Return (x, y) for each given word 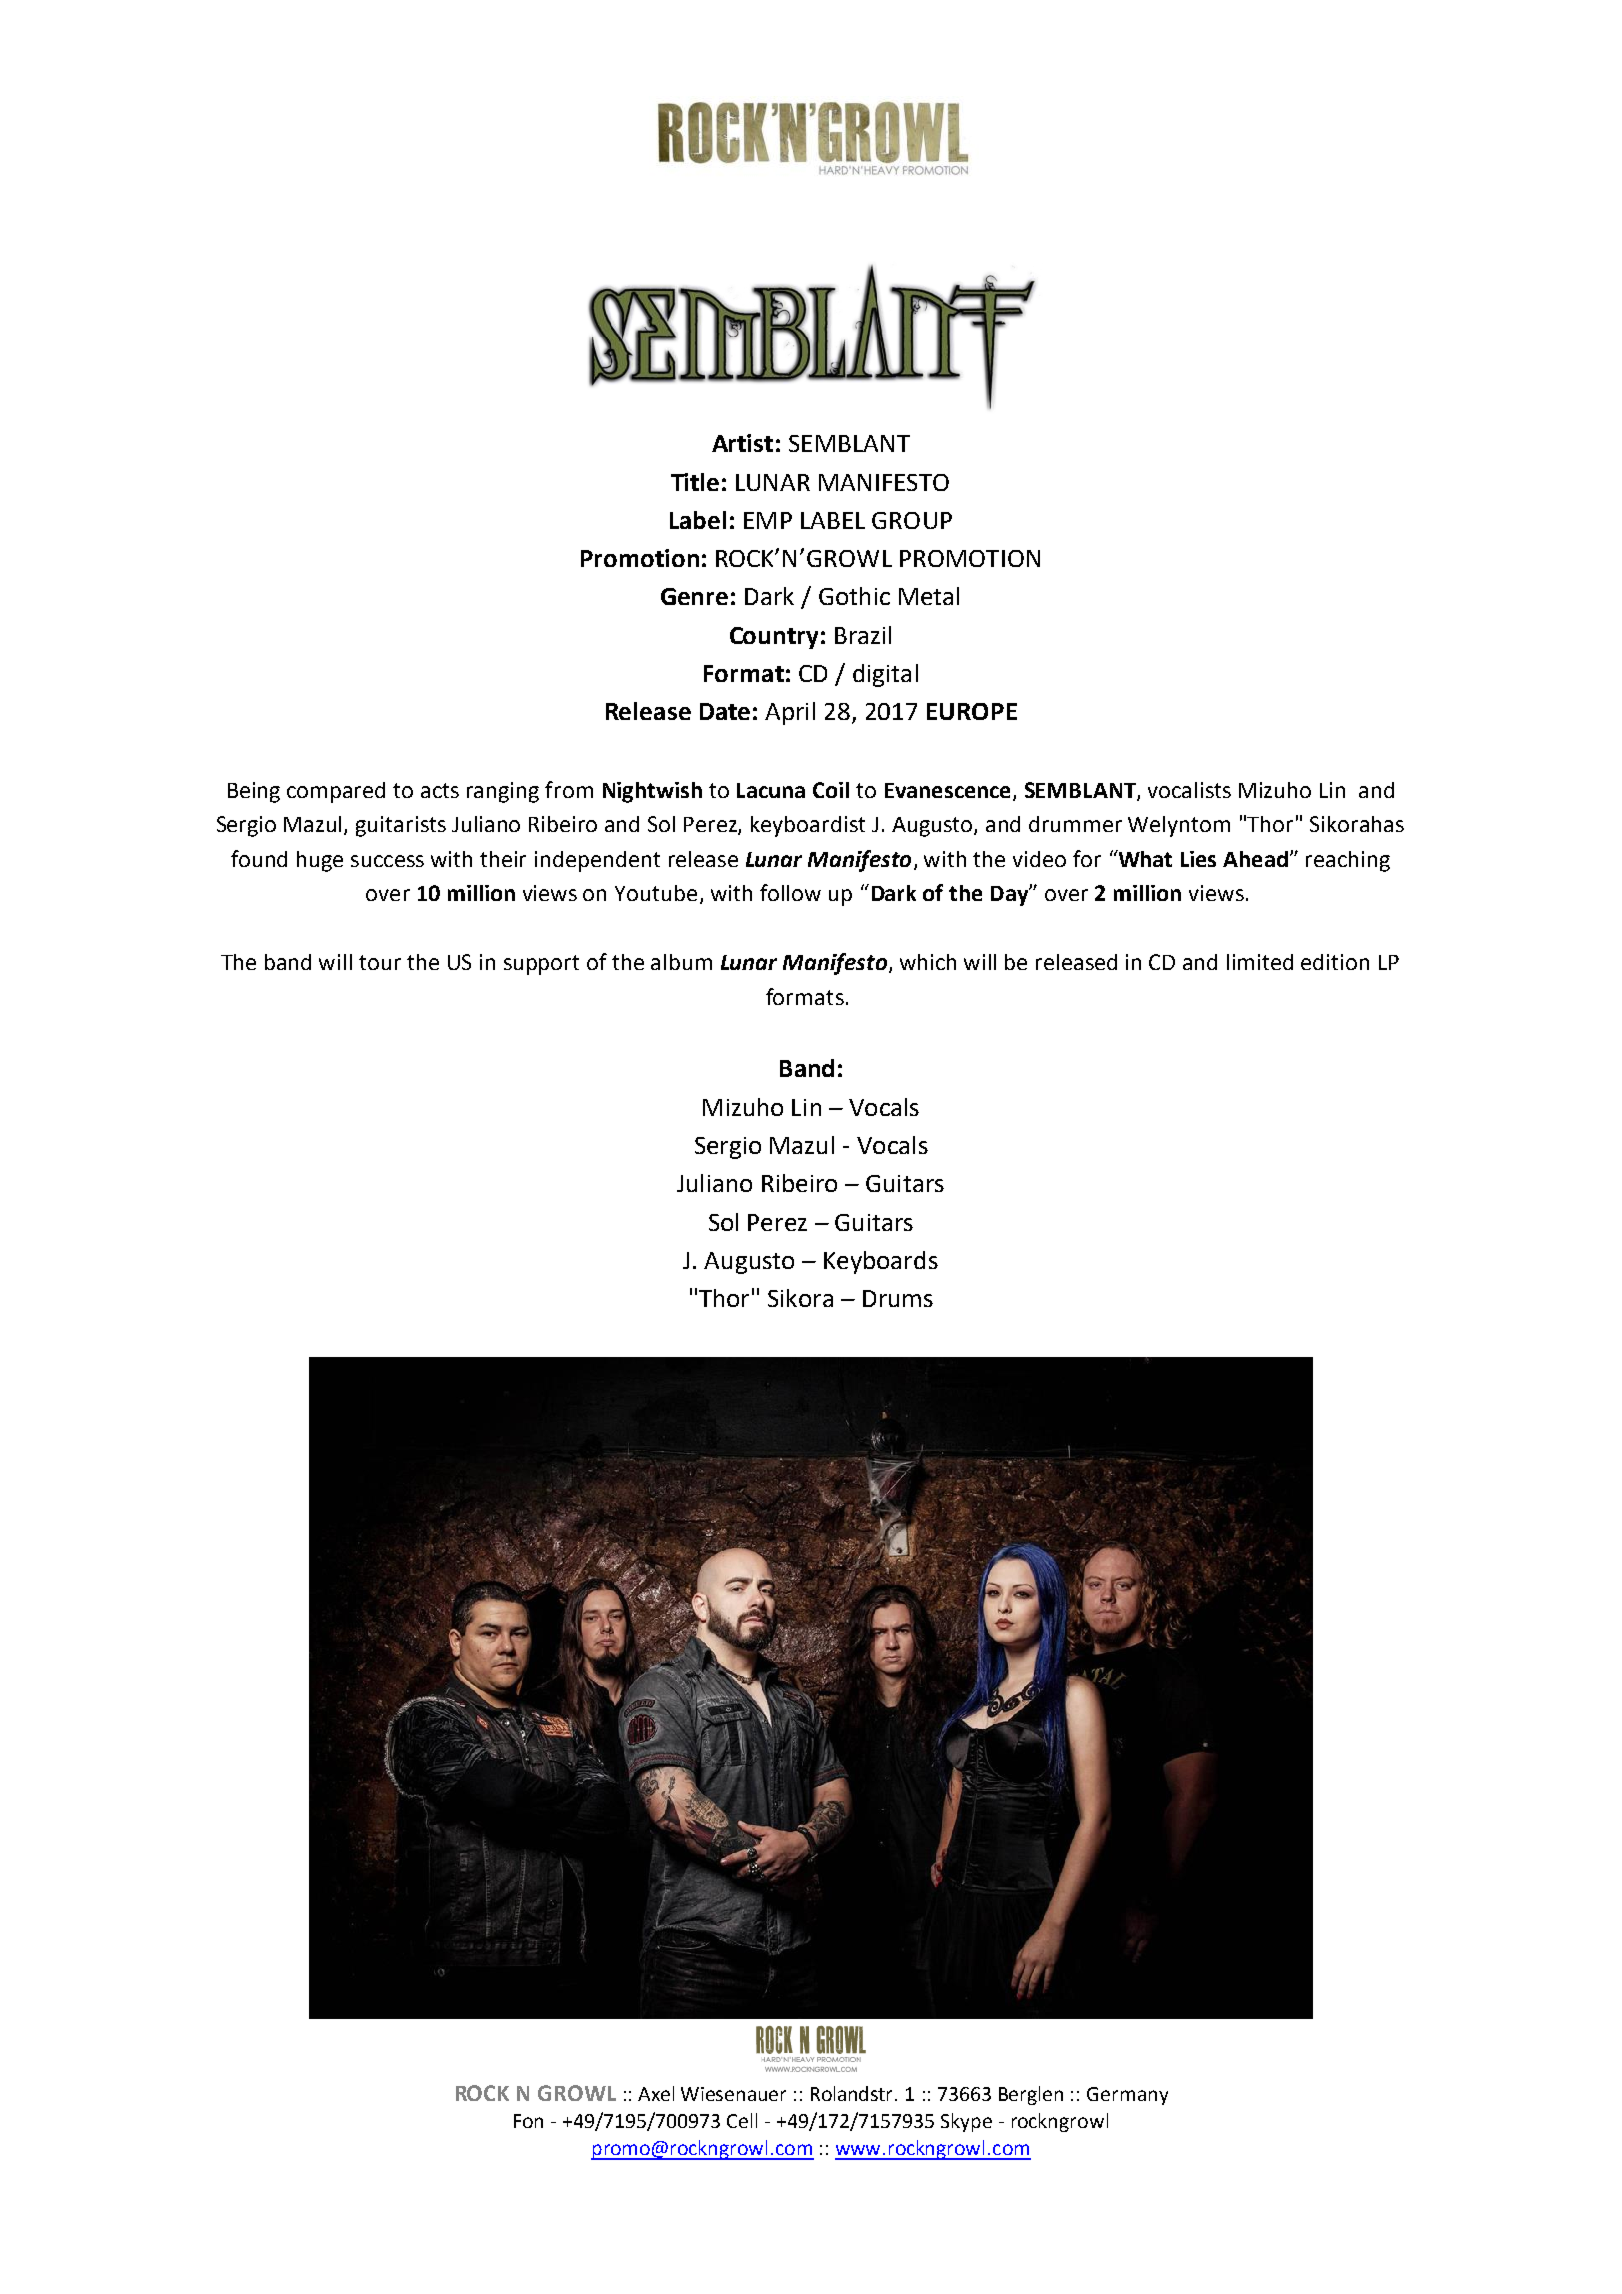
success (387, 861)
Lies (1198, 859)
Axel (656, 2093)
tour (380, 962)
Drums (898, 1298)
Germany (1127, 2096)
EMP (768, 520)
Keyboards (881, 1262)
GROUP (912, 520)
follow (790, 892)
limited (1260, 962)
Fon (528, 2121)
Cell (742, 2120)
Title (695, 482)
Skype (966, 2122)
